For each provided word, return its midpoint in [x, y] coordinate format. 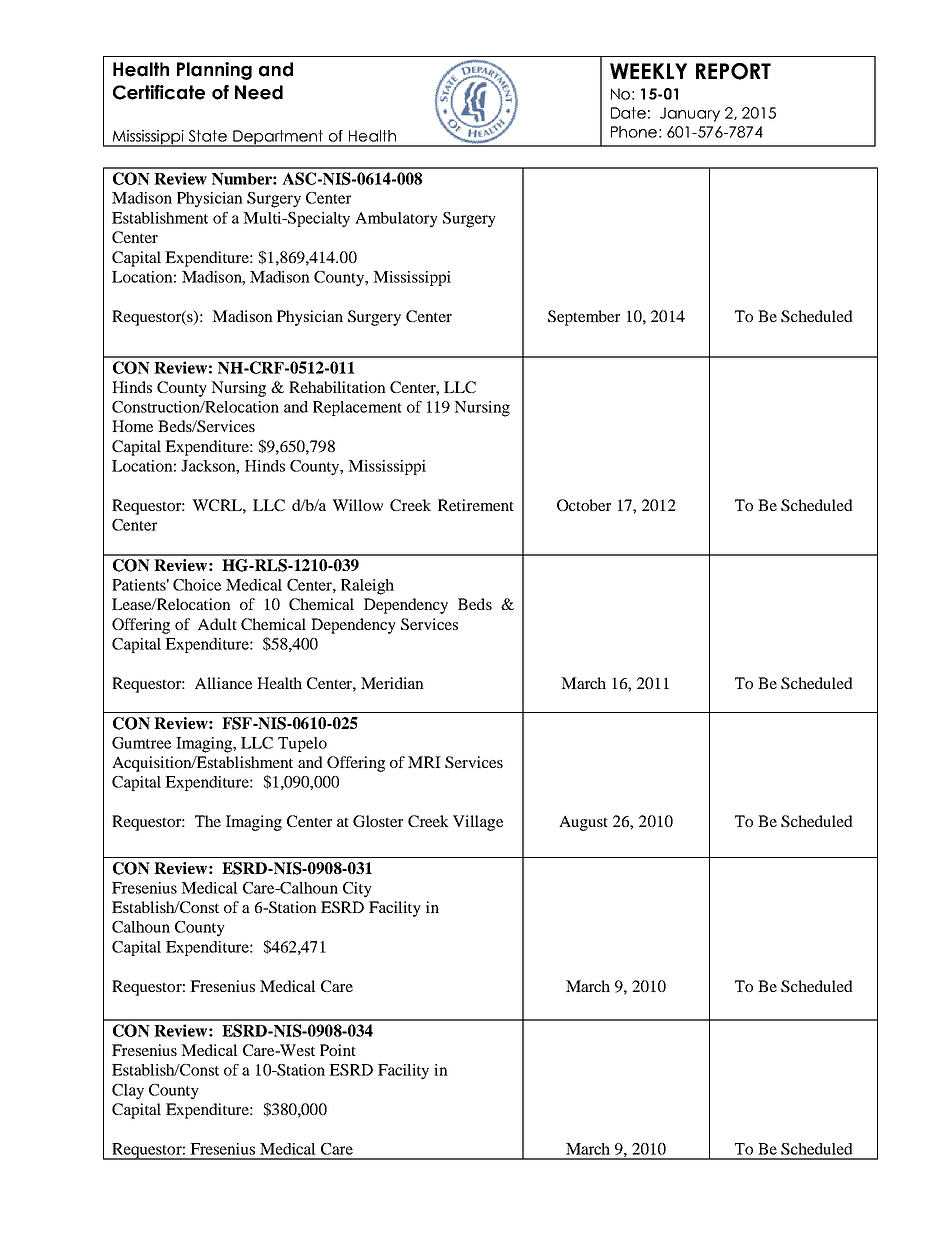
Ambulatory [396, 220]
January [690, 114]
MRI [424, 762]
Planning [214, 71]
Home [132, 426]
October [584, 505]
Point [338, 1050]
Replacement [357, 408]
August [583, 823]
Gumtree [141, 743]
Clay [128, 1092]
